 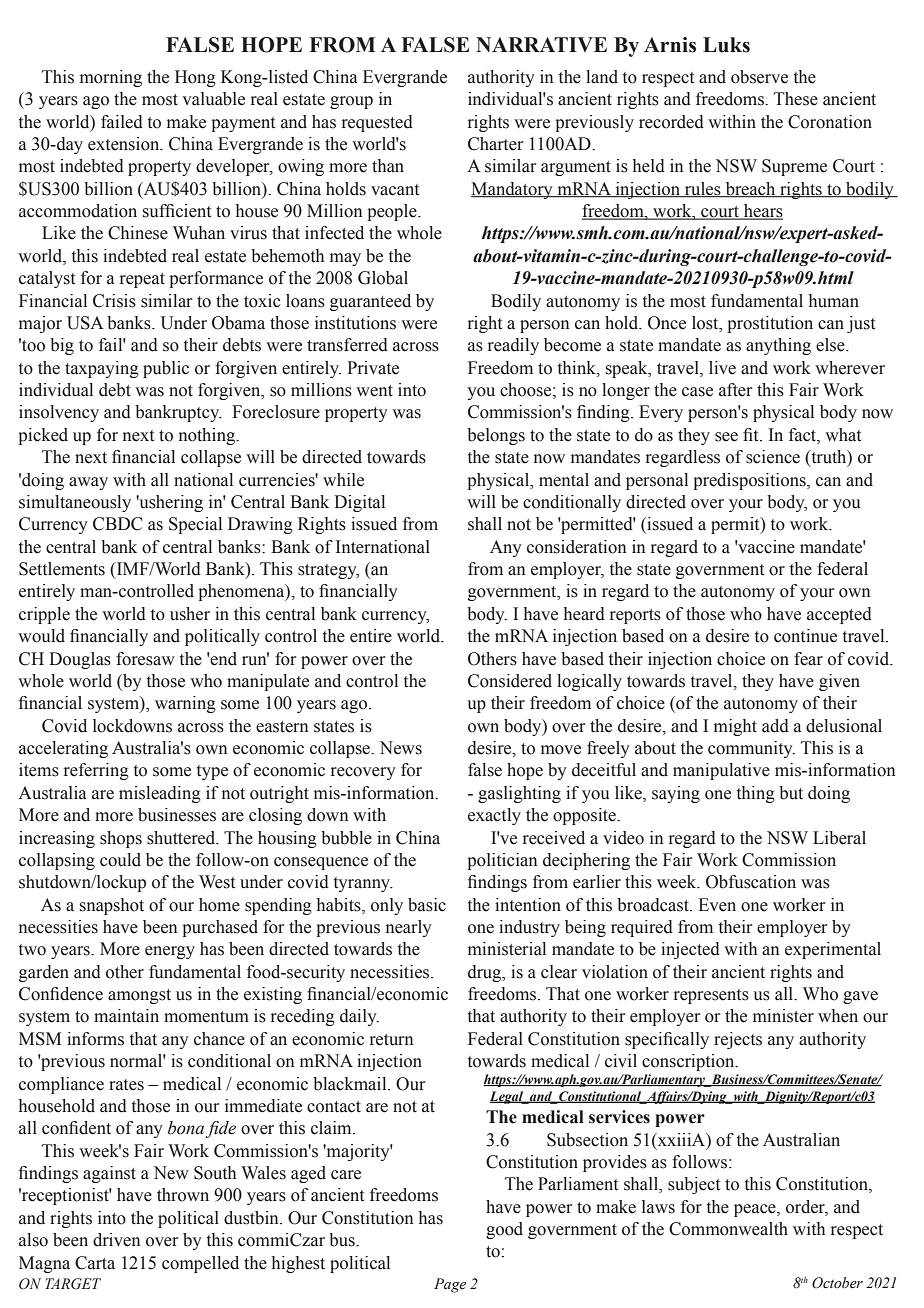 What do you see at coordinates (738, 1040) in the screenshot?
I see `rejects` at bounding box center [738, 1040].
